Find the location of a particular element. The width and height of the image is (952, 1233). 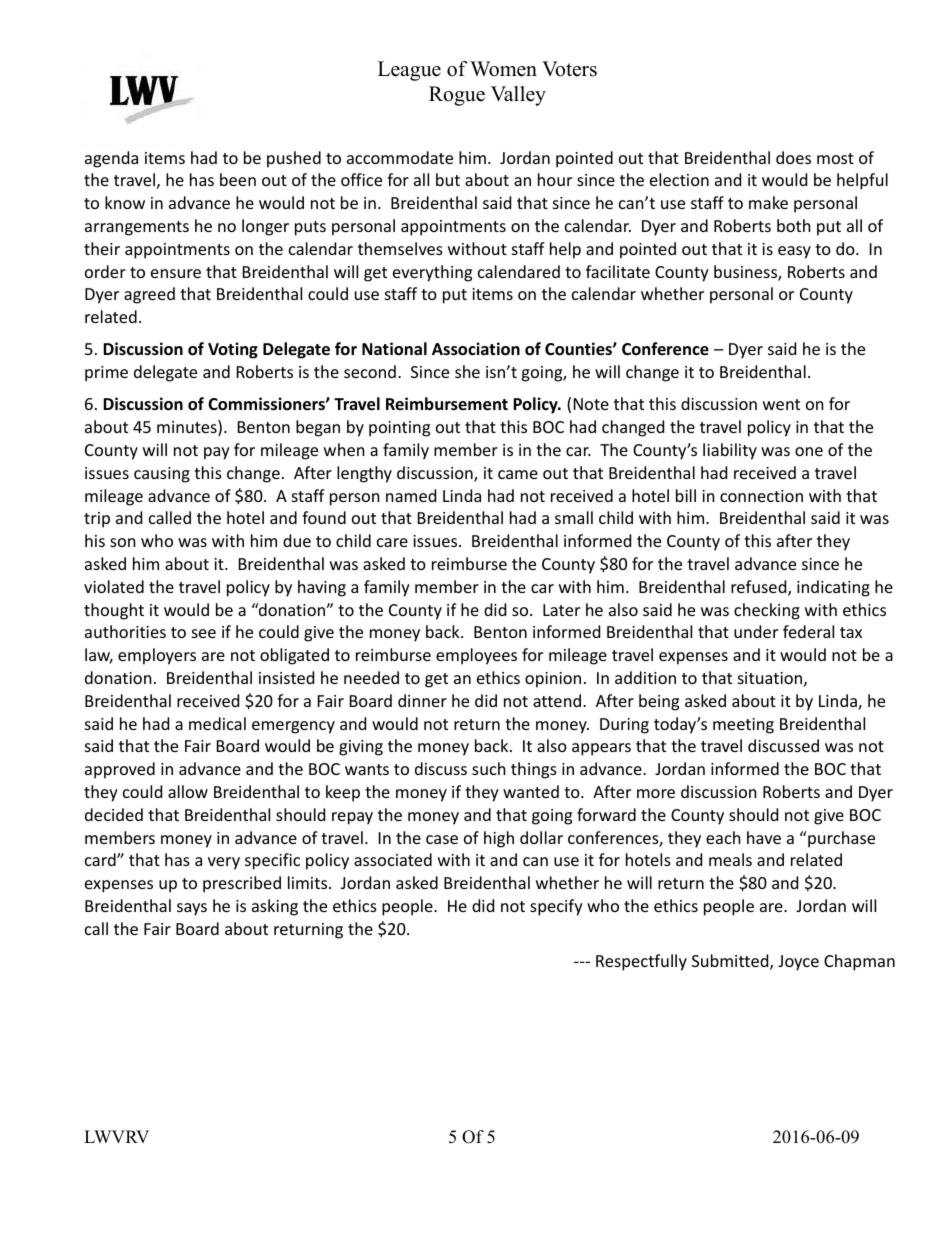

Joyce is located at coordinates (798, 963).
